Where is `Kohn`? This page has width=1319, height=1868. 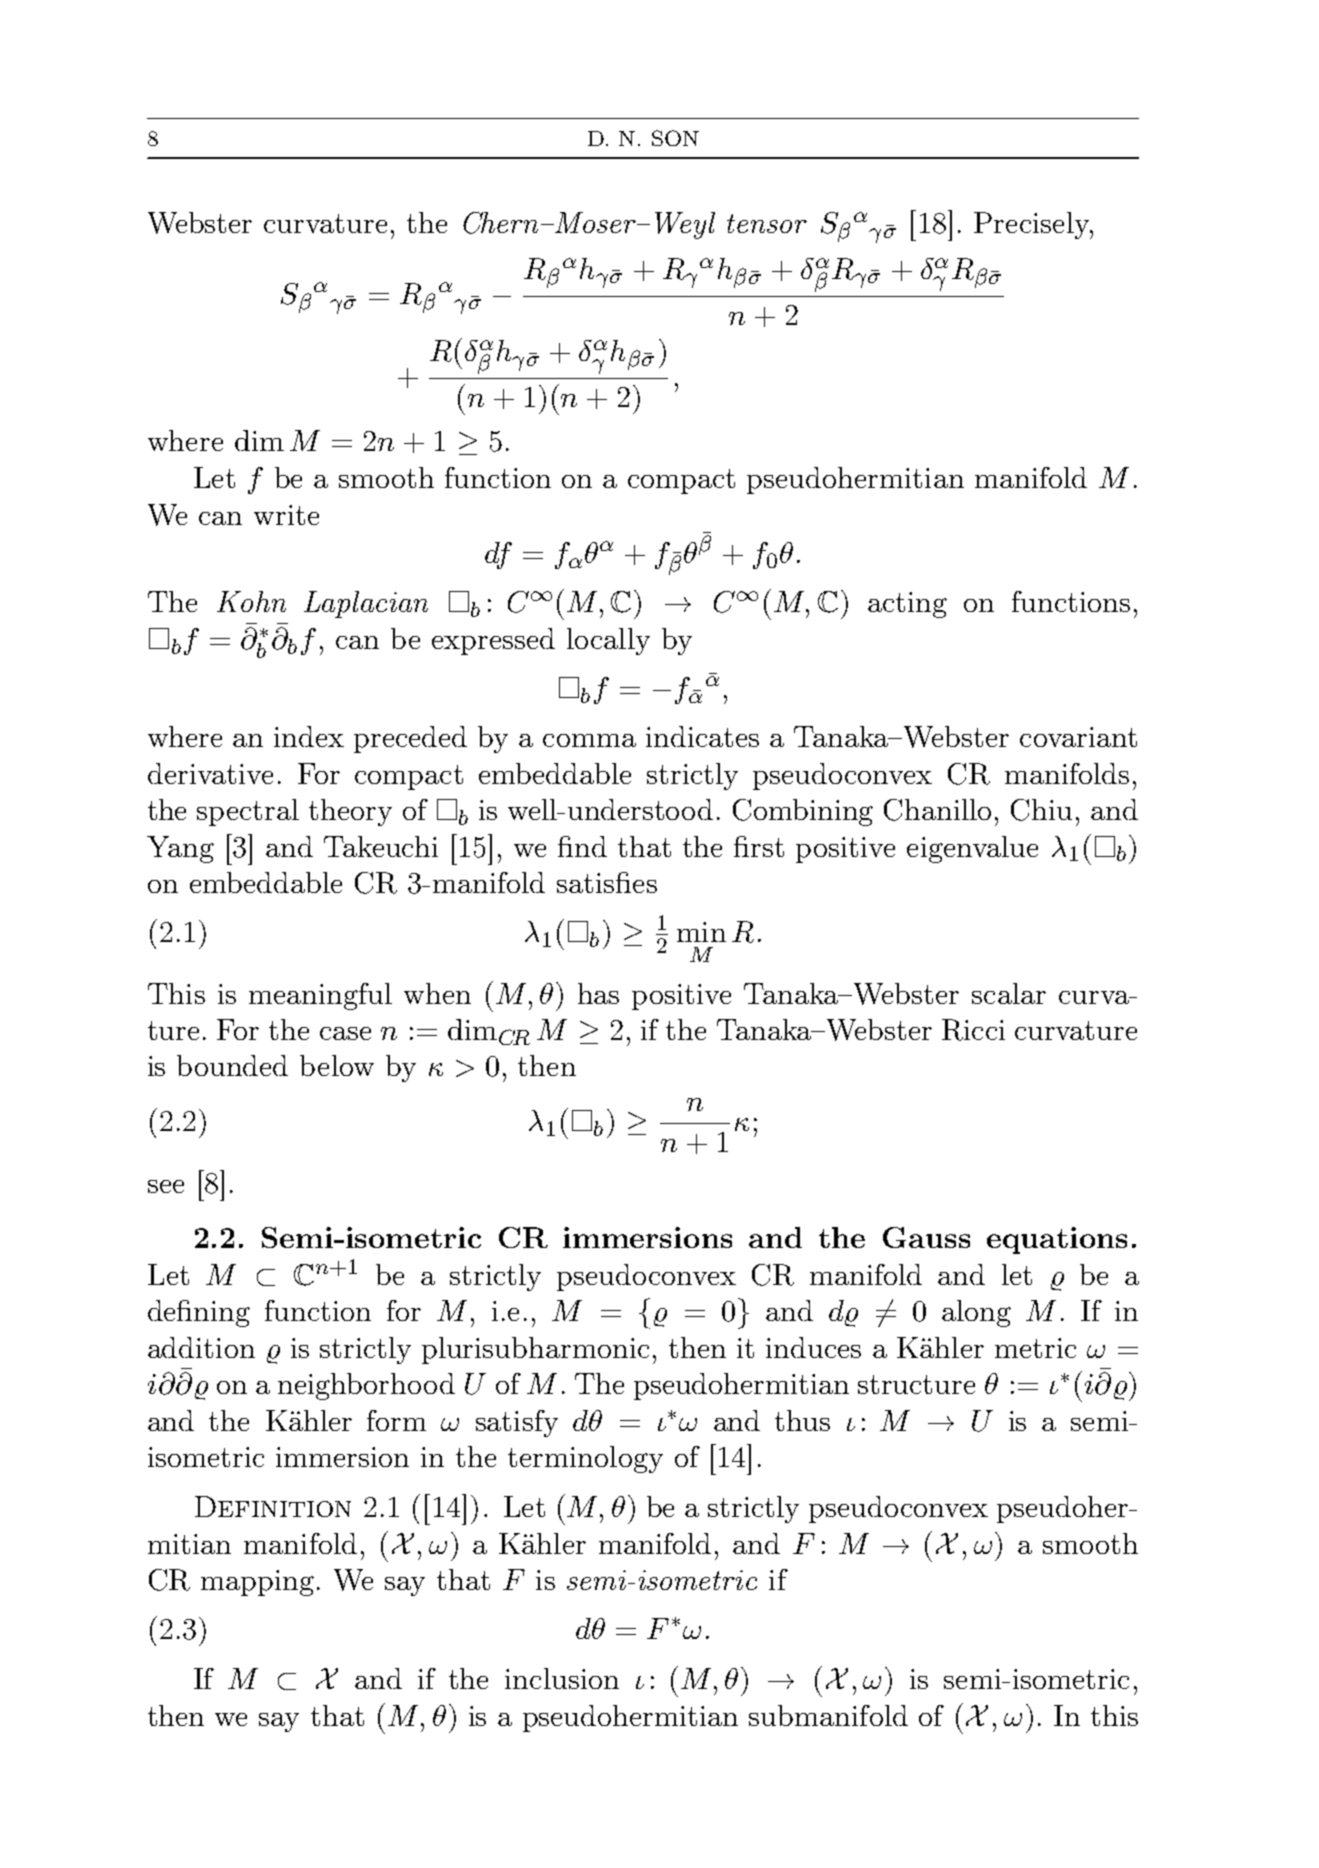 Kohn is located at coordinates (251, 601).
